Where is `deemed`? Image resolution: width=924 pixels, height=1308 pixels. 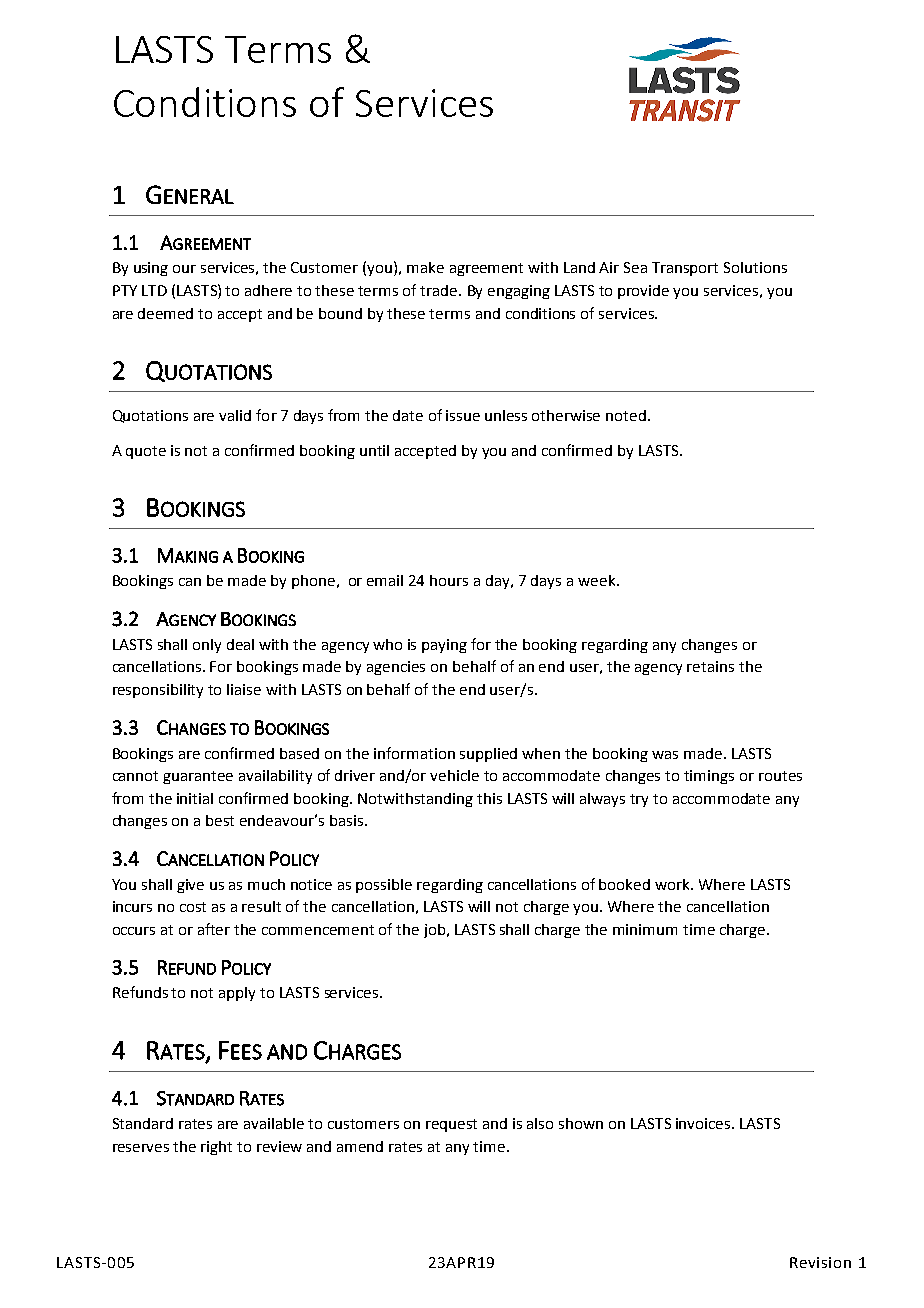
deemed is located at coordinates (165, 313).
